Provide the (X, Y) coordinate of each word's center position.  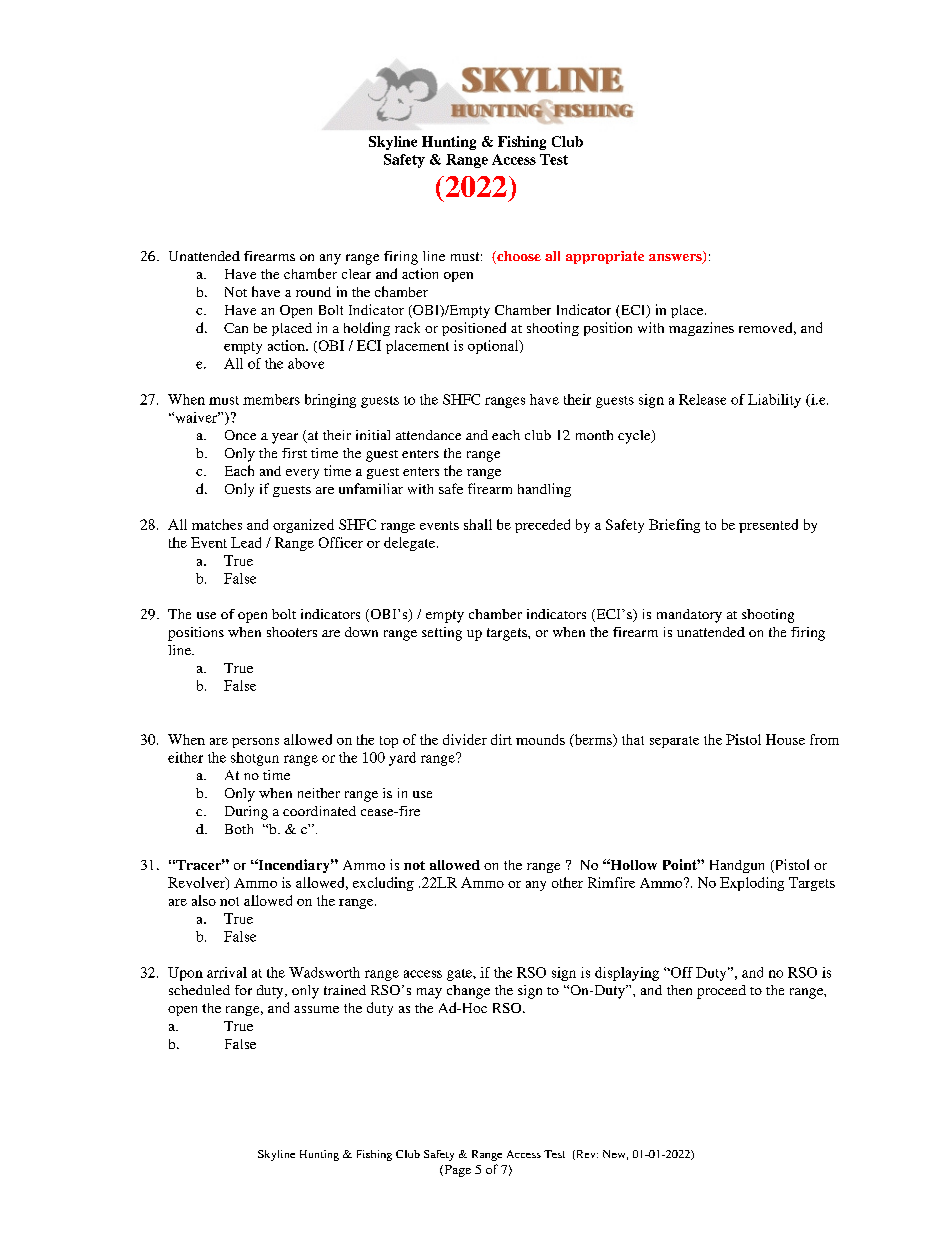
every (302, 474)
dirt (501, 739)
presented (768, 526)
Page (456, 1171)
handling (544, 490)
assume (316, 1009)
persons (255, 743)
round (313, 292)
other (567, 882)
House (785, 739)
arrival (227, 972)
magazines (701, 329)
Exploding (752, 884)
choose (518, 257)
